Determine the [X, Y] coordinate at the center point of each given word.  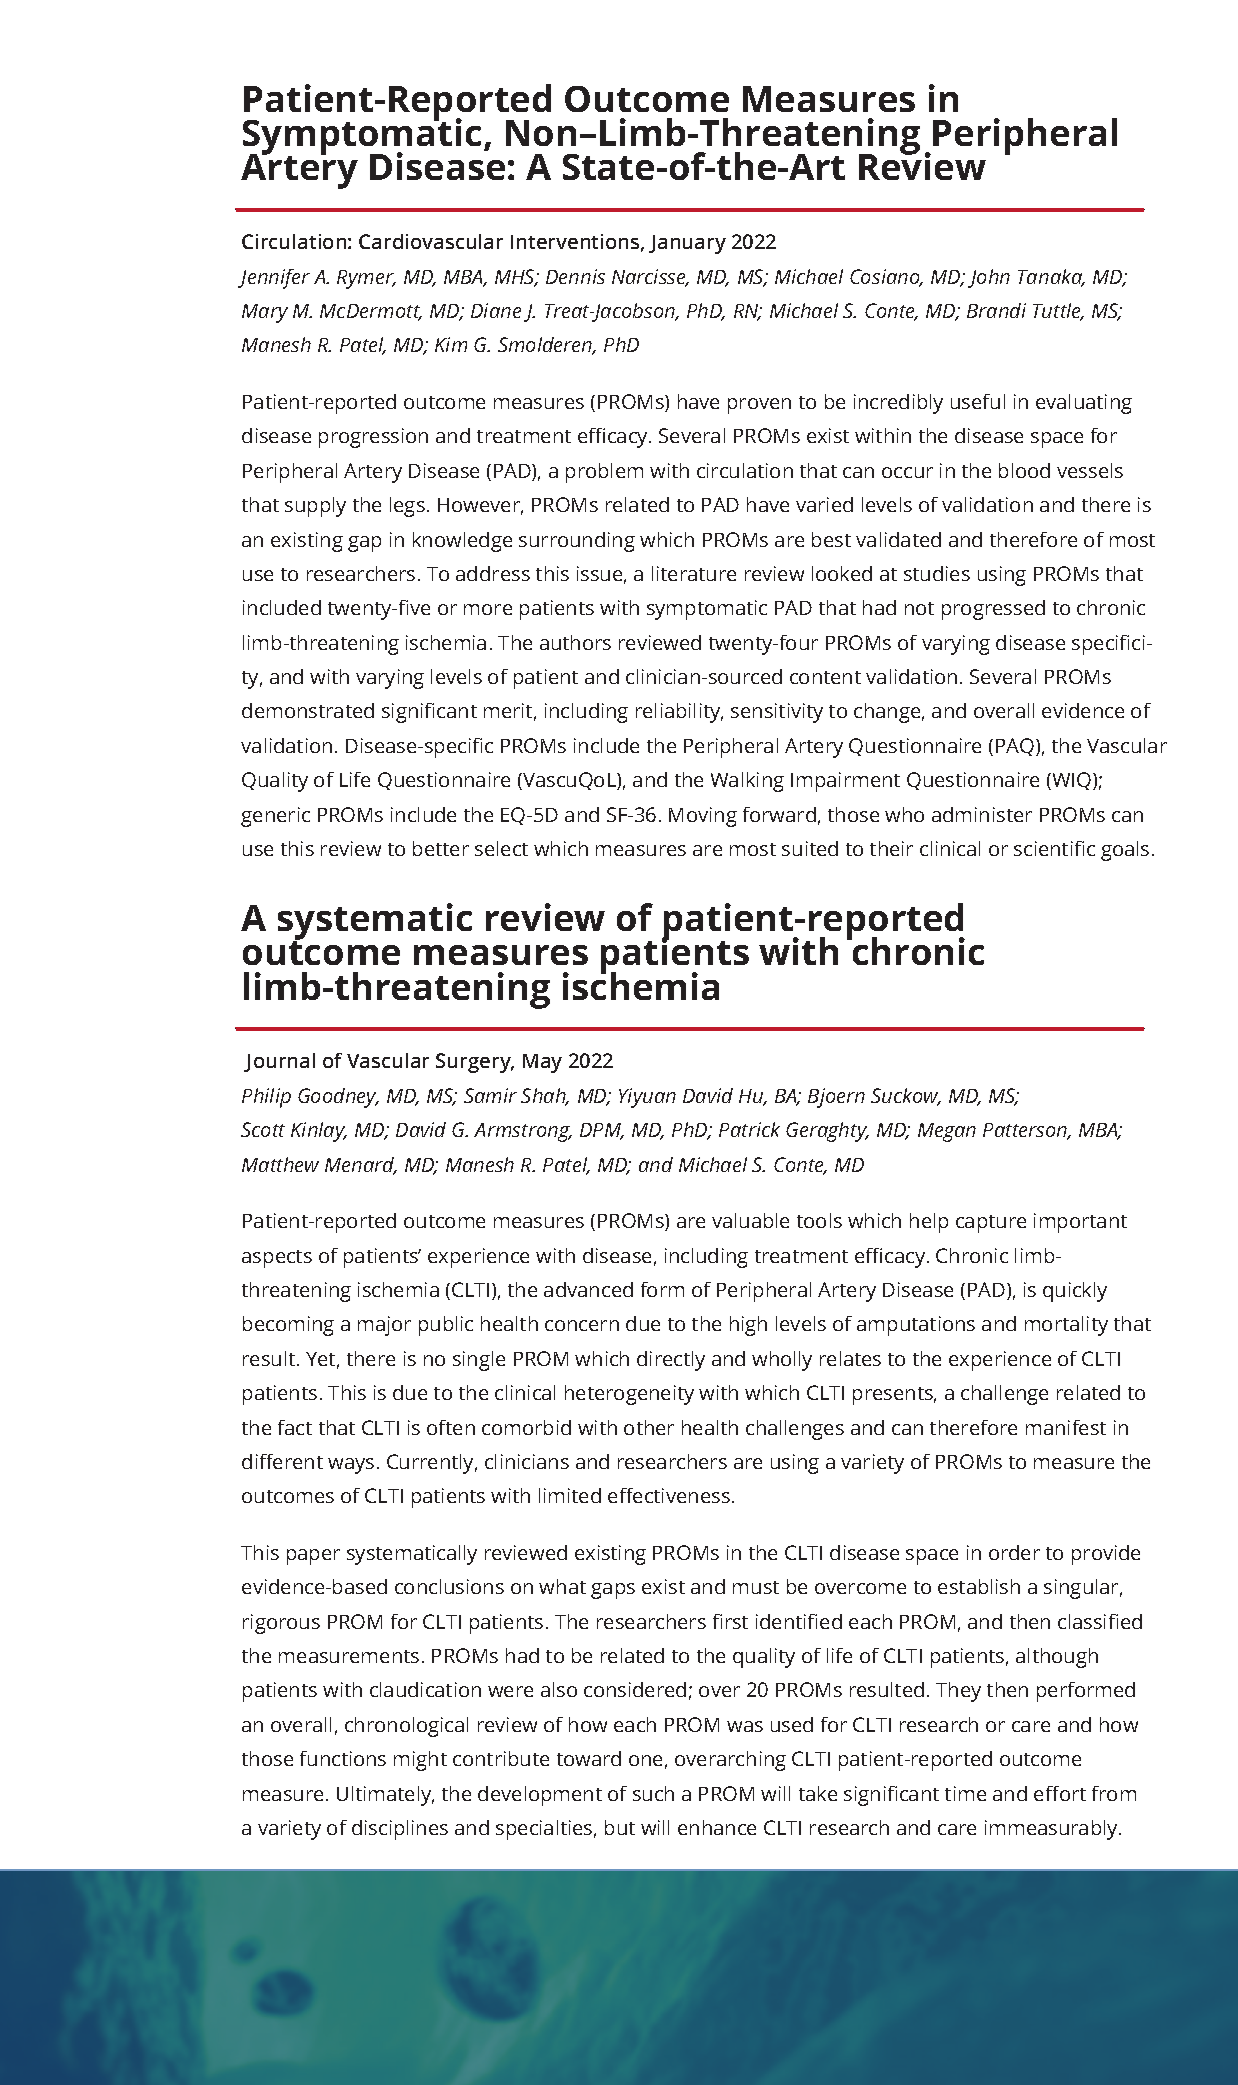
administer [982, 814]
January [687, 244]
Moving [703, 817]
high [748, 1326]
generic [275, 817]
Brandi [996, 310]
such [653, 1793]
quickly [1075, 1292]
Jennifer [274, 279]
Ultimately [385, 1796]
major [384, 1326]
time [965, 1793]
